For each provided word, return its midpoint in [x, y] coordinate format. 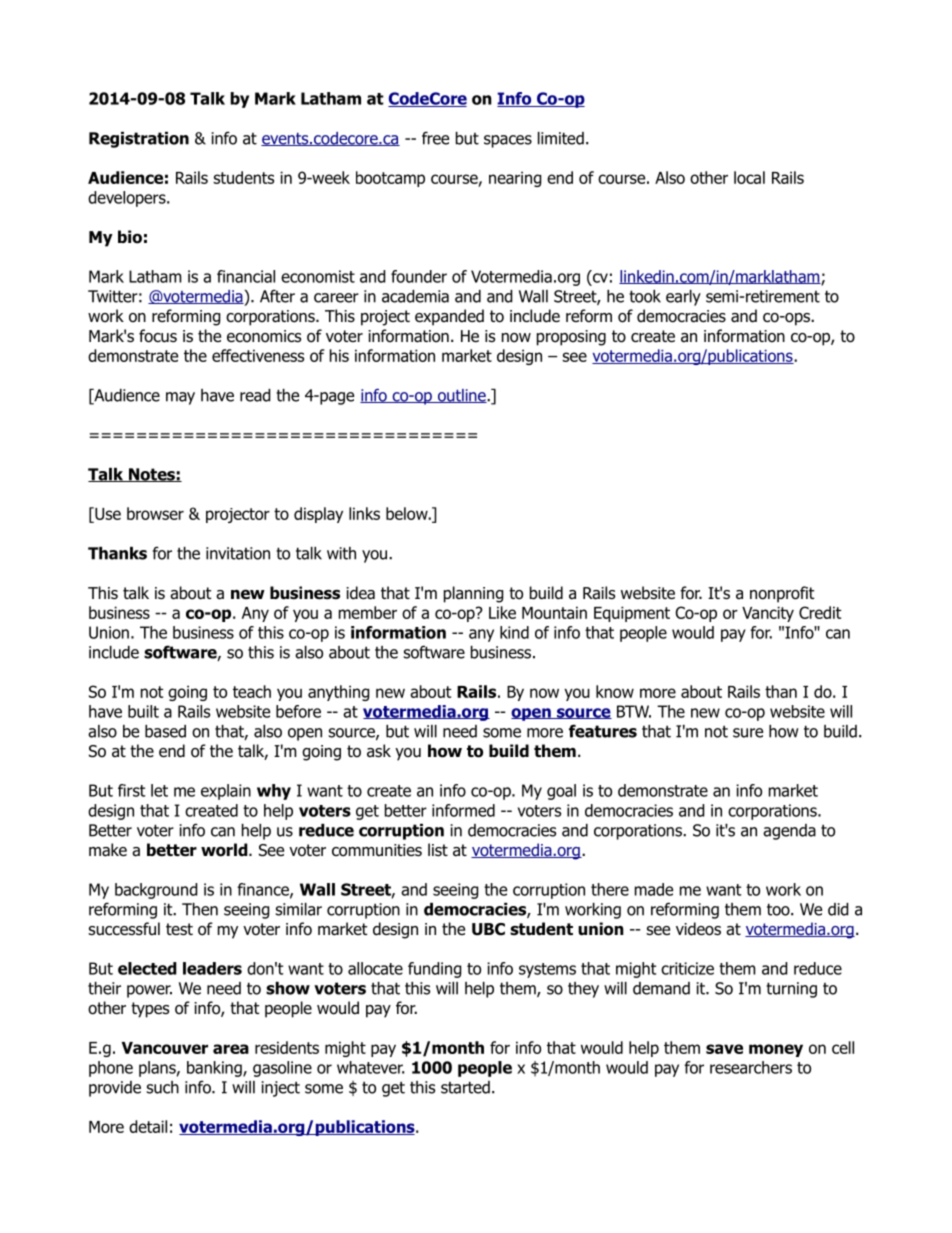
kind [514, 632]
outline [461, 396]
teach [252, 691]
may [180, 398]
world [225, 850]
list [438, 850]
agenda [789, 832]
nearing [515, 179]
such [162, 1087]
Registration [139, 140]
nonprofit [782, 594]
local [749, 177]
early [683, 298]
